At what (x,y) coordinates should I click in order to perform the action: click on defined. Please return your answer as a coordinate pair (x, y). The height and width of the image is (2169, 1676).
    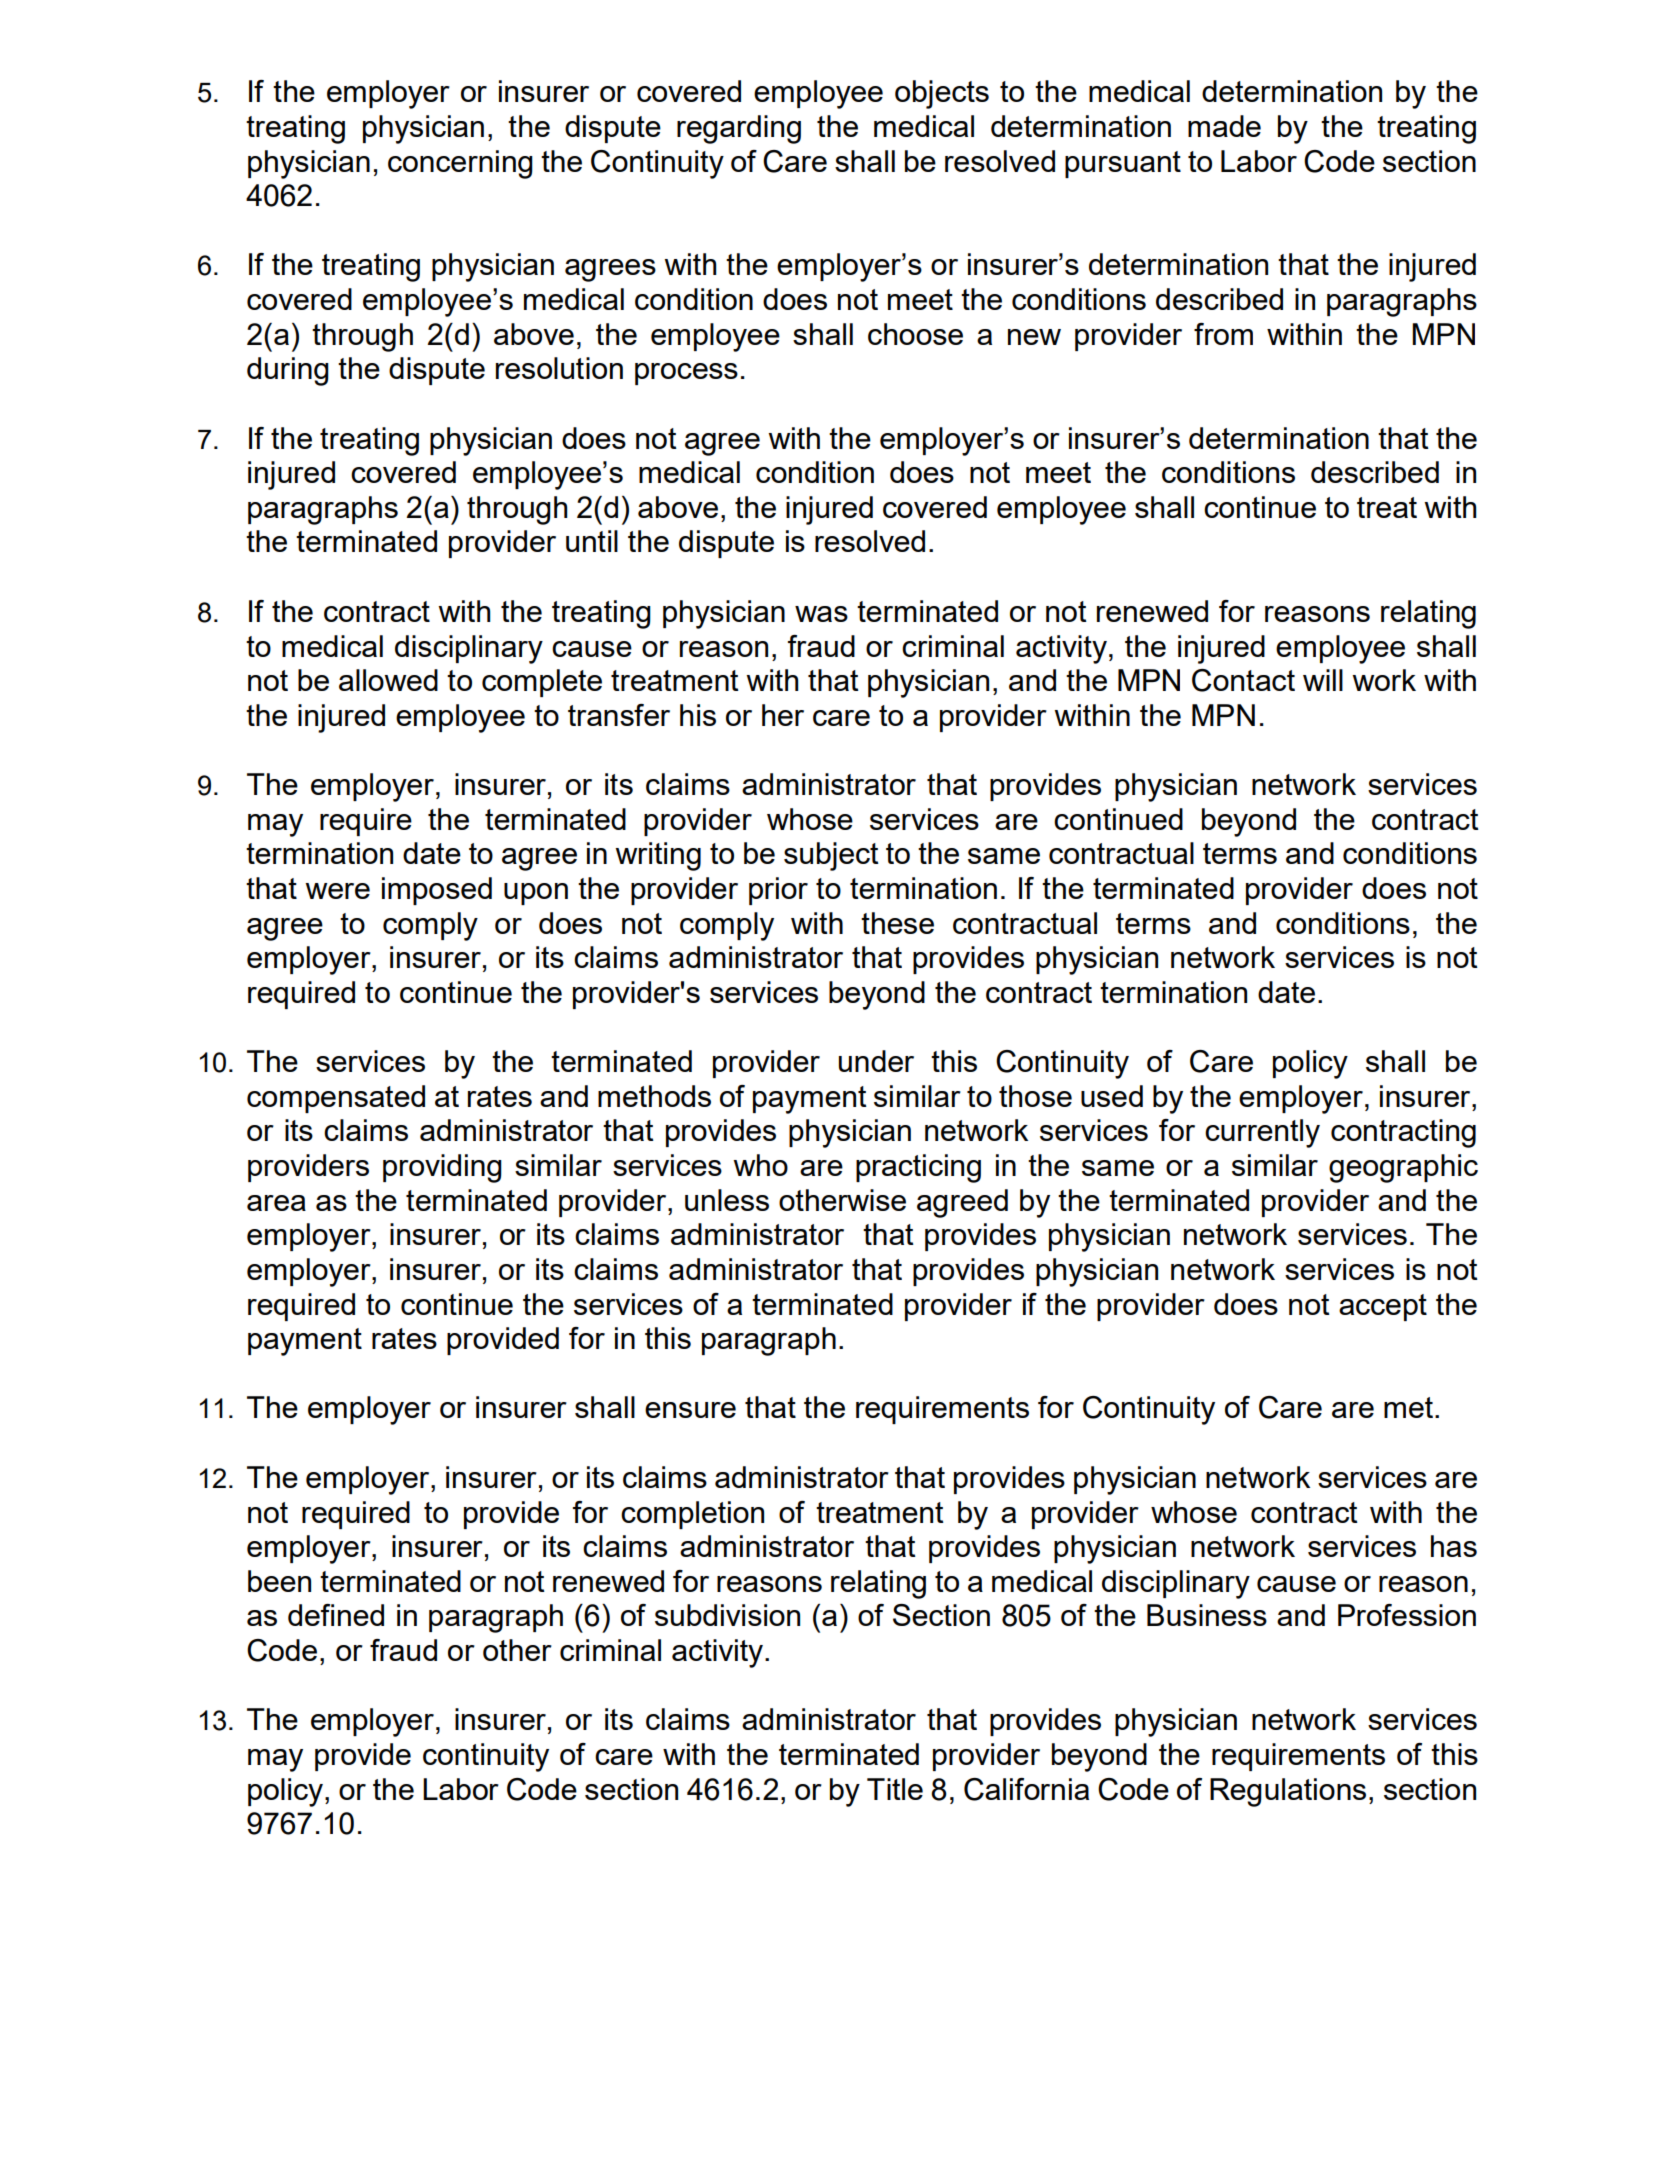
    Looking at the image, I should click on (336, 1615).
